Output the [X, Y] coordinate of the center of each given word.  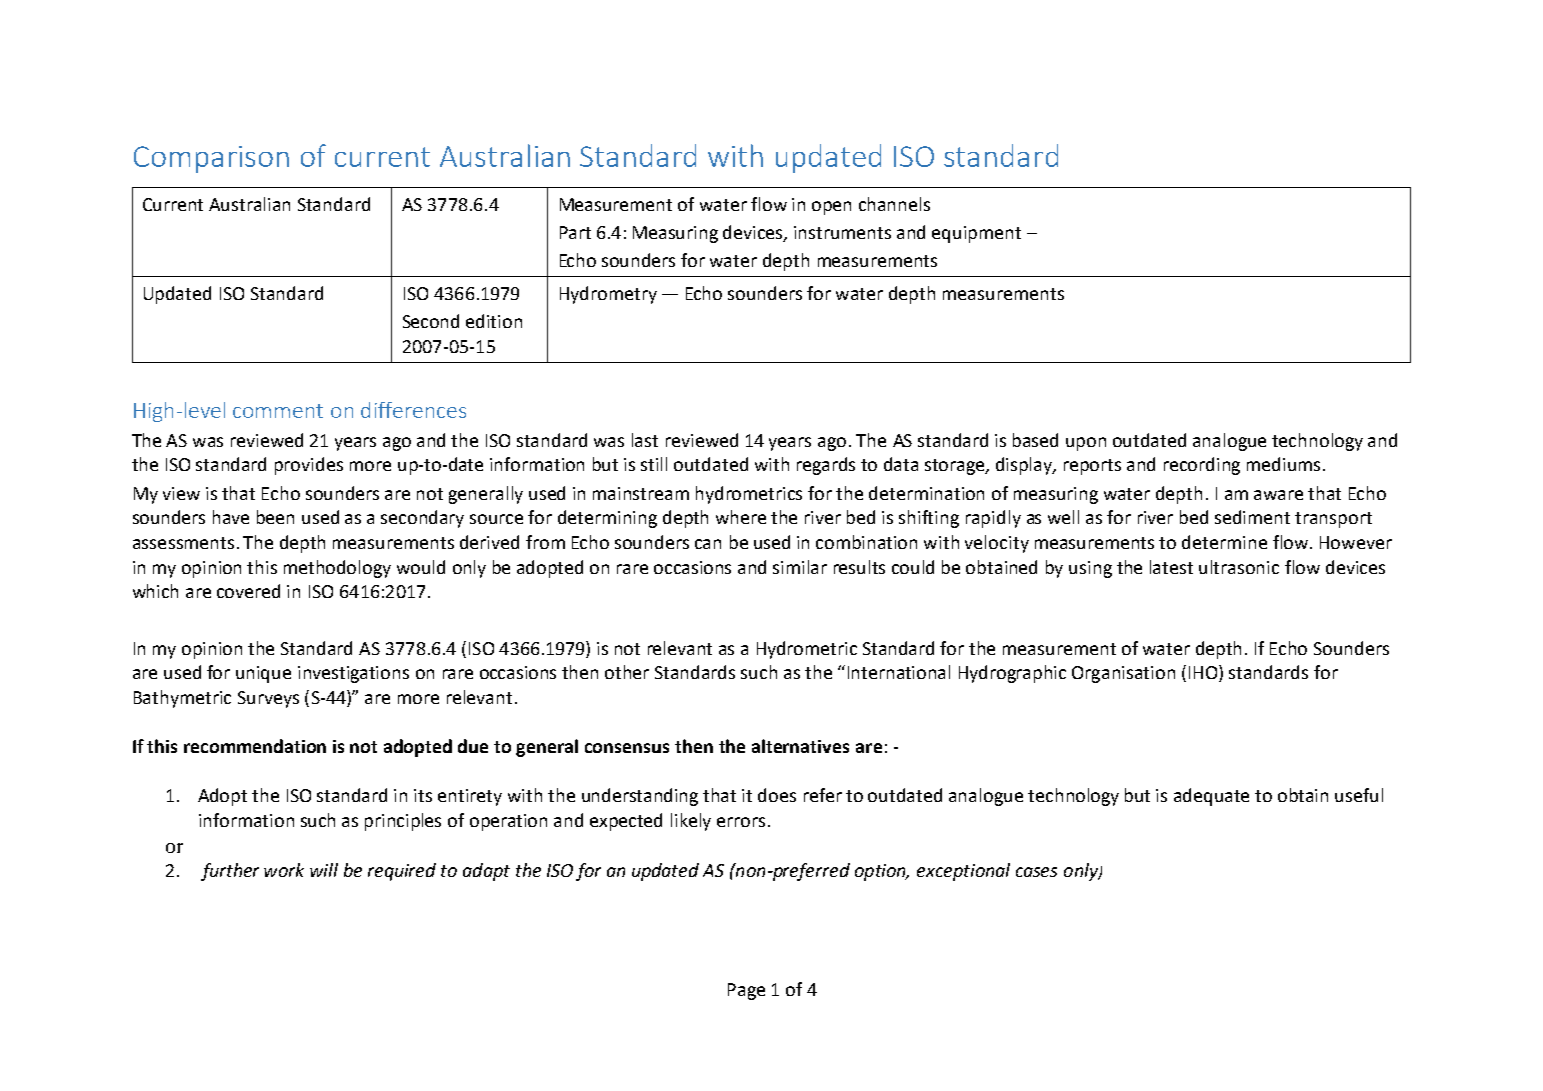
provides [309, 466]
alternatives [800, 746]
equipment [976, 234]
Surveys [268, 699]
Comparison [211, 159]
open [831, 208]
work [284, 870]
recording [1202, 466]
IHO [1204, 673]
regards [826, 466]
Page [746, 991]
